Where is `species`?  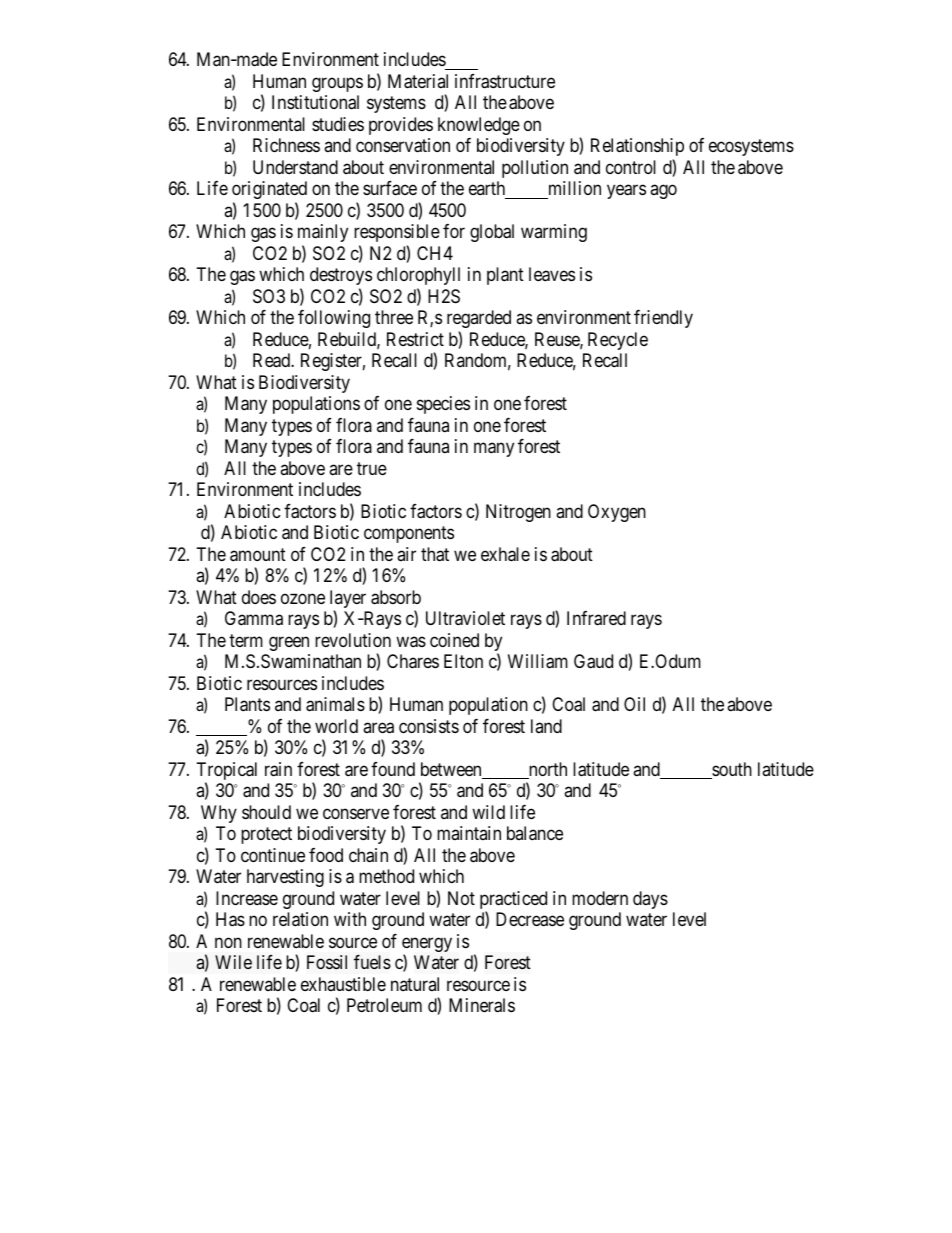 species is located at coordinates (443, 405).
